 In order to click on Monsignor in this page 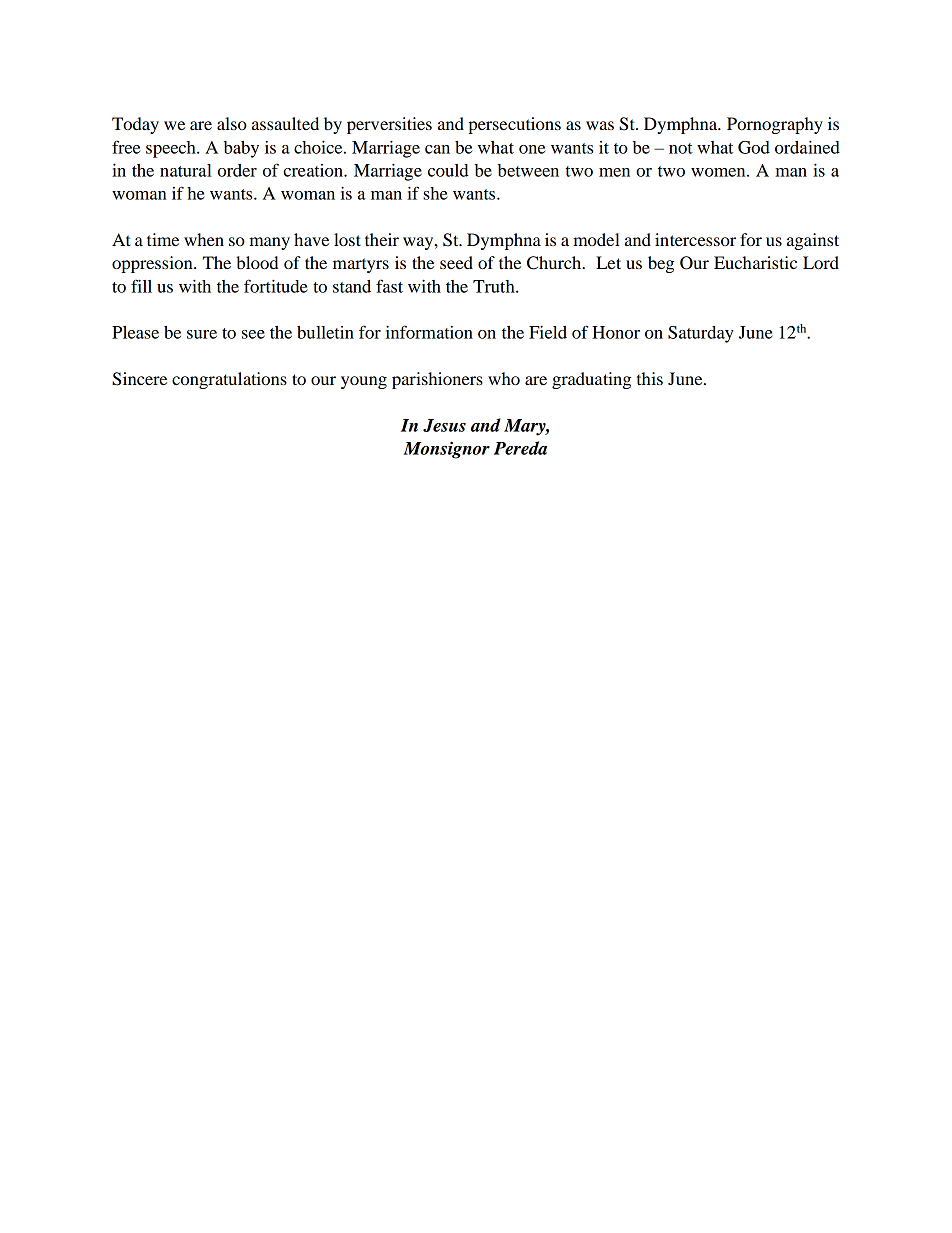, I will do `click(446, 450)`.
